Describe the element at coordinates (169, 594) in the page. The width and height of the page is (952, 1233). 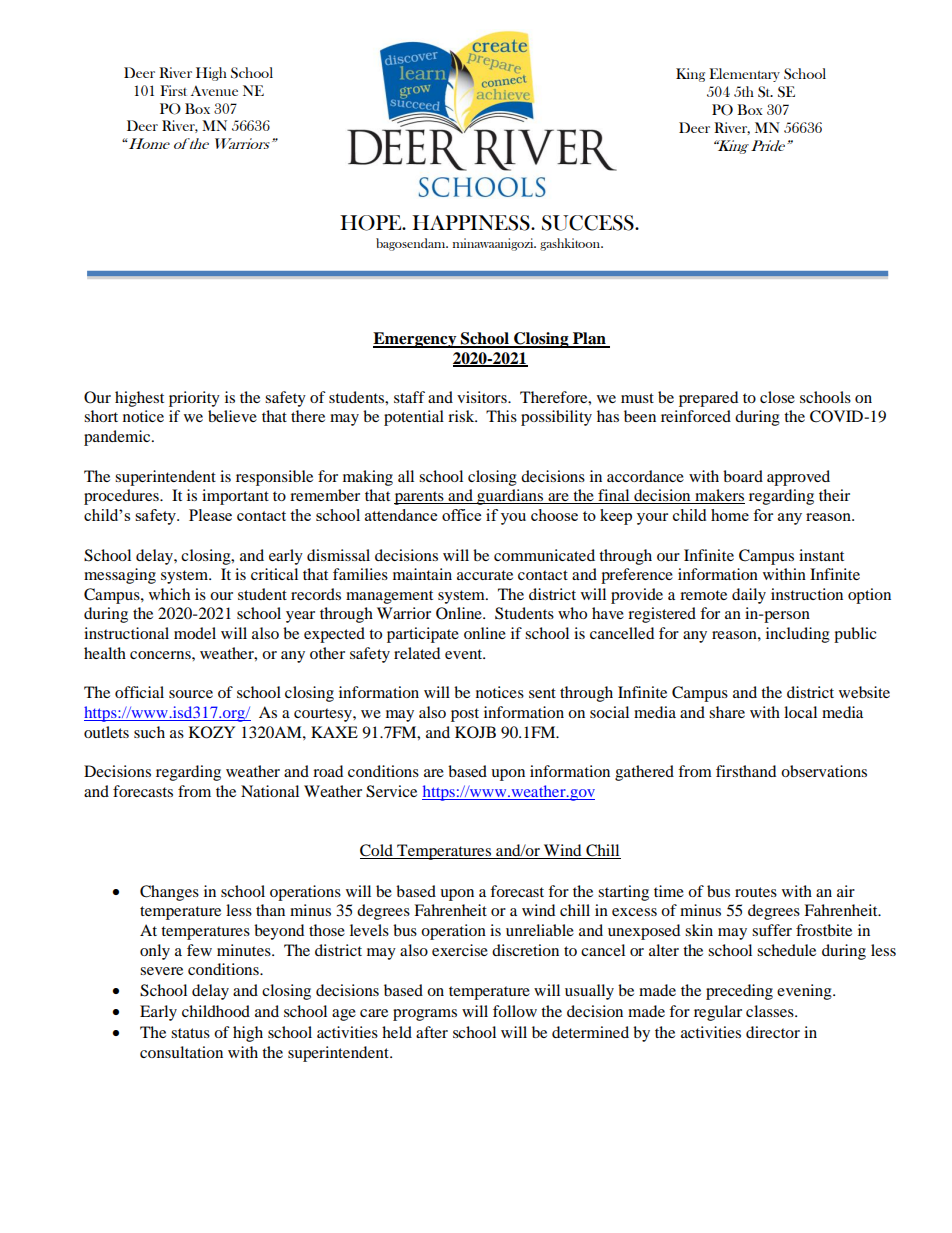
I see `which` at that location.
